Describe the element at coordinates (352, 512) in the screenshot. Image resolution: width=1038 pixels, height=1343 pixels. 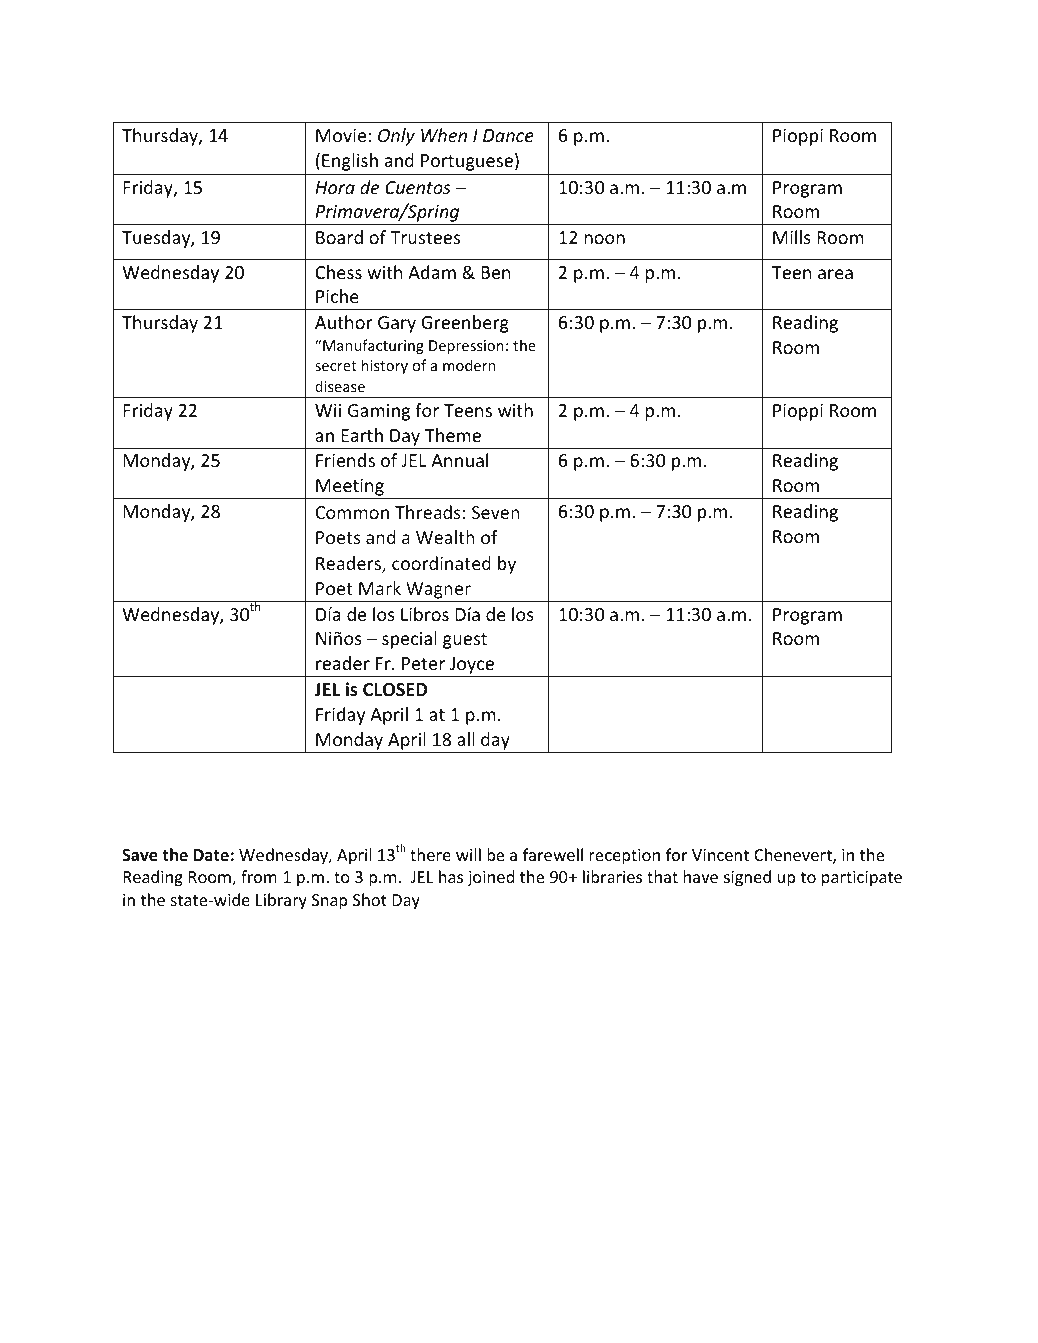
I see `Common` at that location.
